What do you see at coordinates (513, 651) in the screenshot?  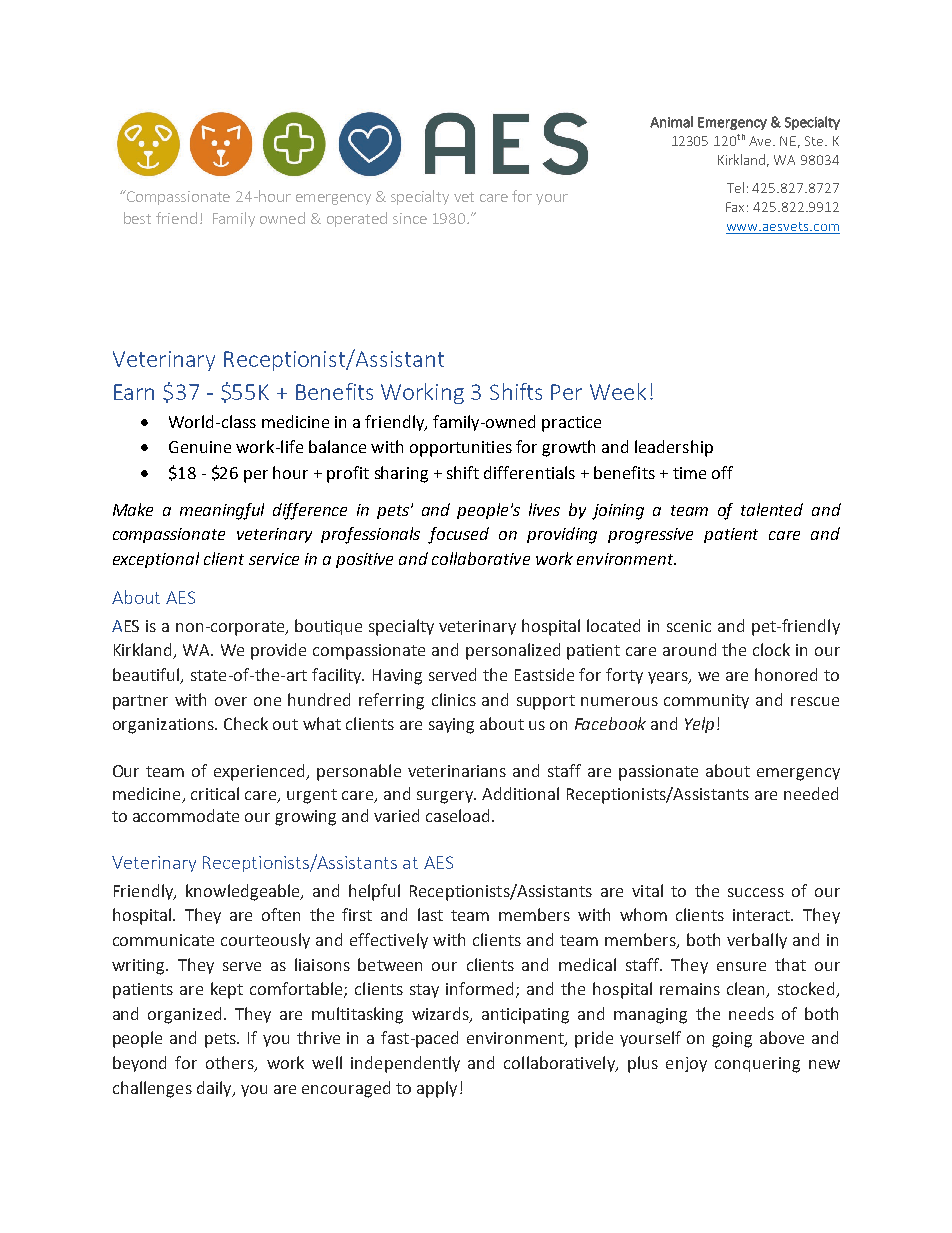 I see `personalized` at bounding box center [513, 651].
